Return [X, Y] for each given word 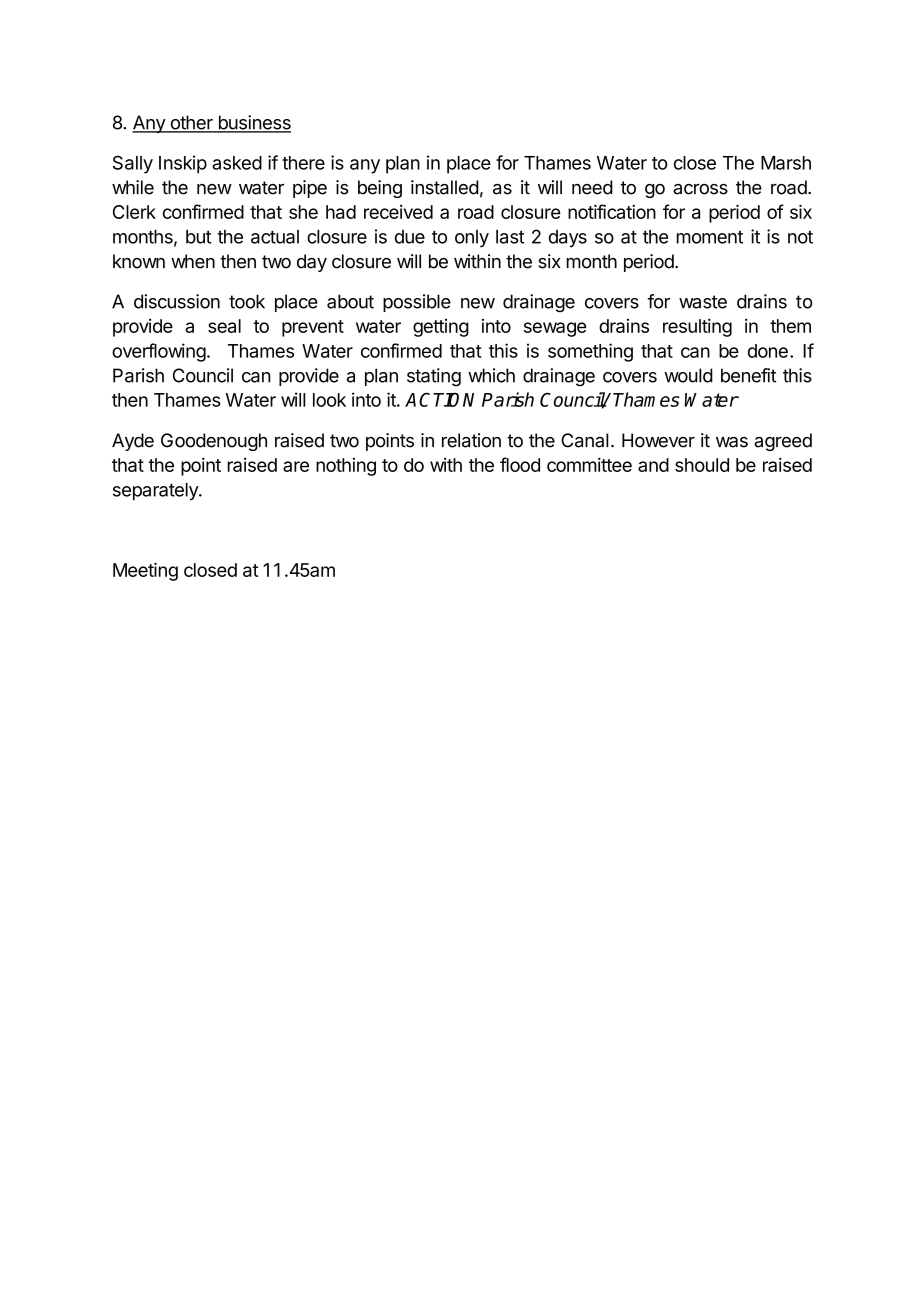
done [768, 351]
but [198, 237]
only [472, 239]
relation [471, 440]
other [191, 123]
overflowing [159, 352]
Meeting [145, 571]
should [702, 465]
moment [710, 237]
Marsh [786, 163]
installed [445, 187]
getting [441, 328]
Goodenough [214, 442]
